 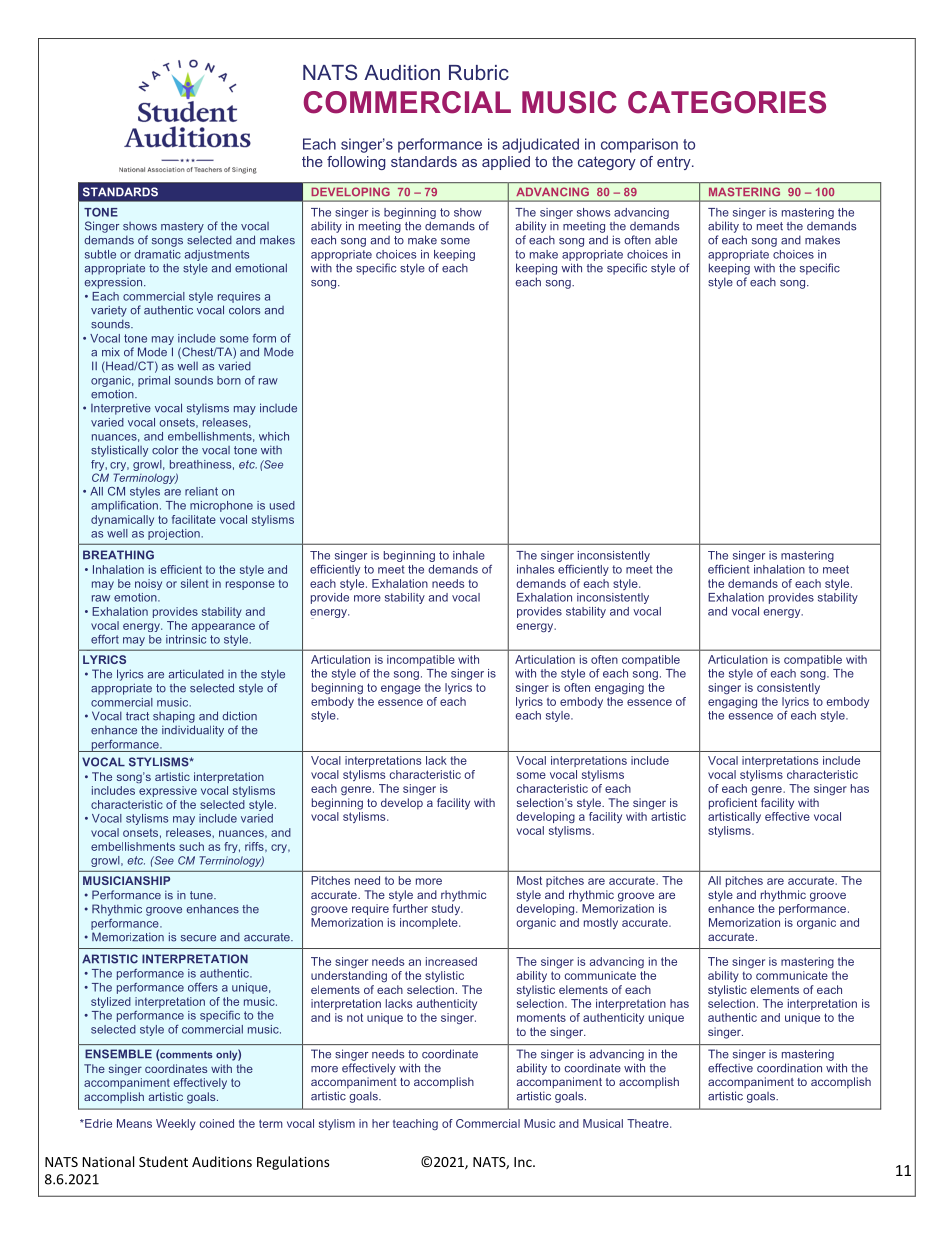 What do you see at coordinates (154, 381) in the screenshot?
I see `primal` at bounding box center [154, 381].
